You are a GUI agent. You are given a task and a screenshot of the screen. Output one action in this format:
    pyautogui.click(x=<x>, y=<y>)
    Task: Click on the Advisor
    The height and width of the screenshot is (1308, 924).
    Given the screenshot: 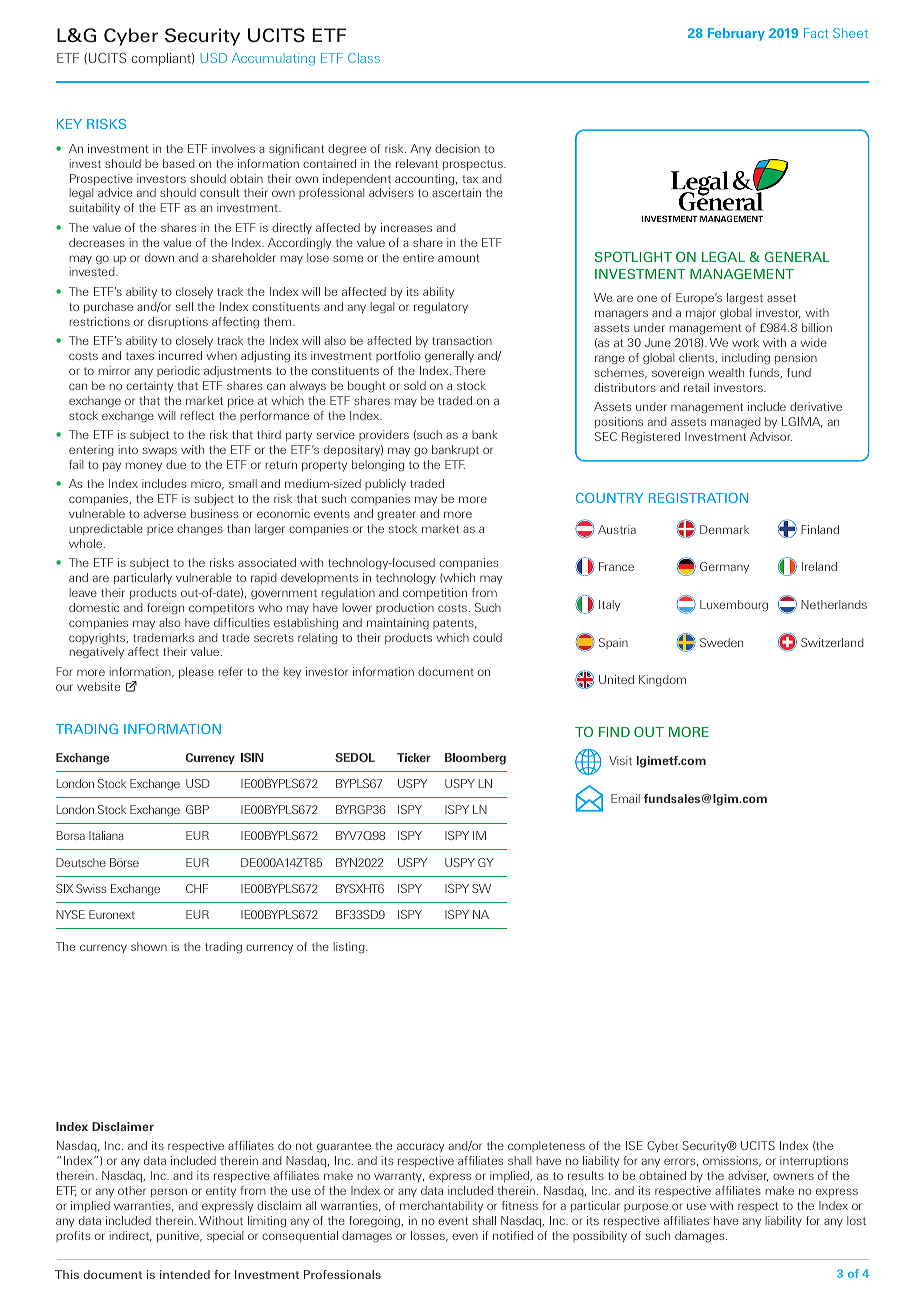 What is the action you would take?
    pyautogui.click(x=771, y=436)
